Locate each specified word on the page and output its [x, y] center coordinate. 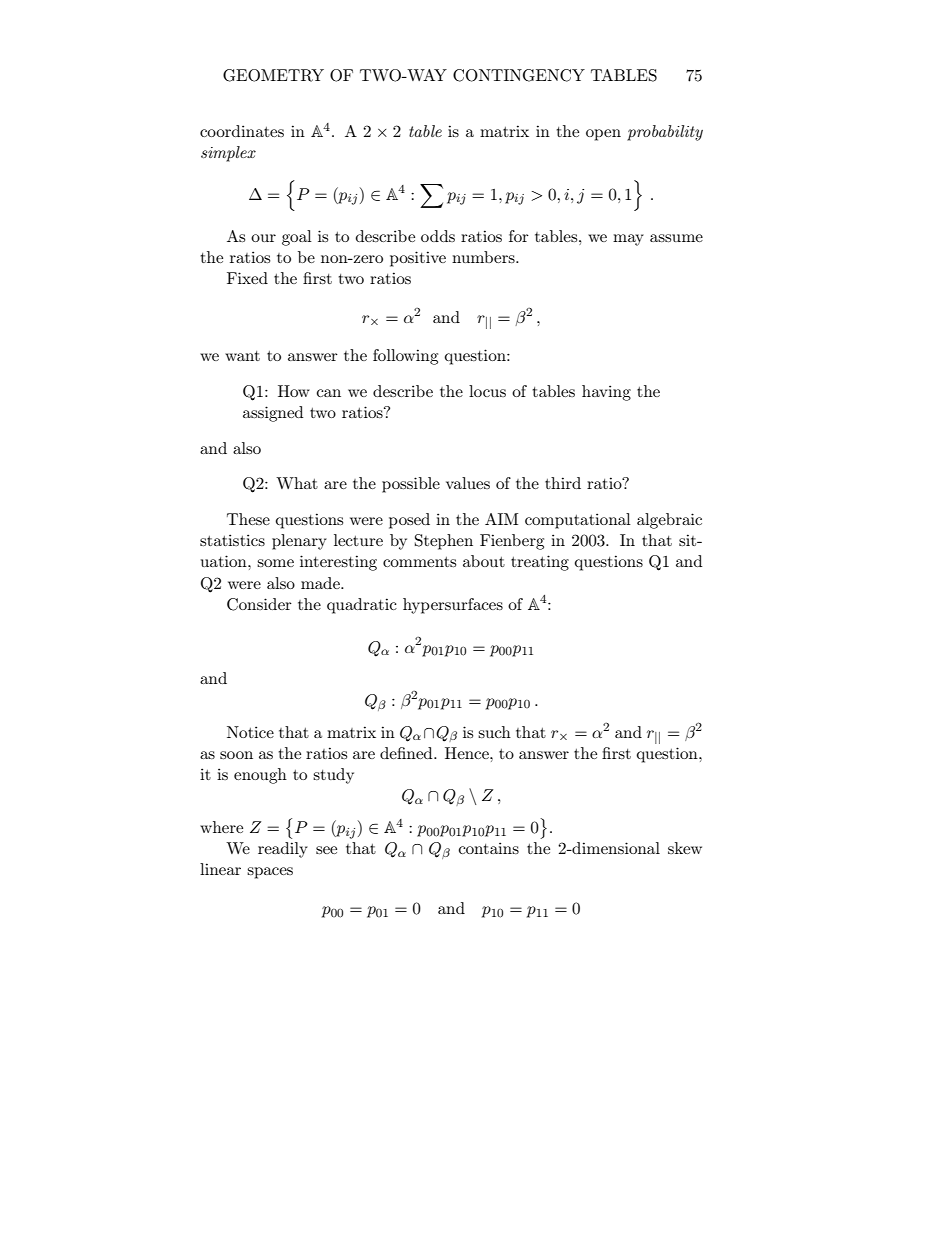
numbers [484, 257]
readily [283, 850]
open [603, 135]
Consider [259, 604]
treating [540, 563]
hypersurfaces [453, 606]
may [628, 240]
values [468, 483]
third [563, 483]
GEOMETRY [273, 75]
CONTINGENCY [519, 75]
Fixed [247, 278]
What [297, 483]
